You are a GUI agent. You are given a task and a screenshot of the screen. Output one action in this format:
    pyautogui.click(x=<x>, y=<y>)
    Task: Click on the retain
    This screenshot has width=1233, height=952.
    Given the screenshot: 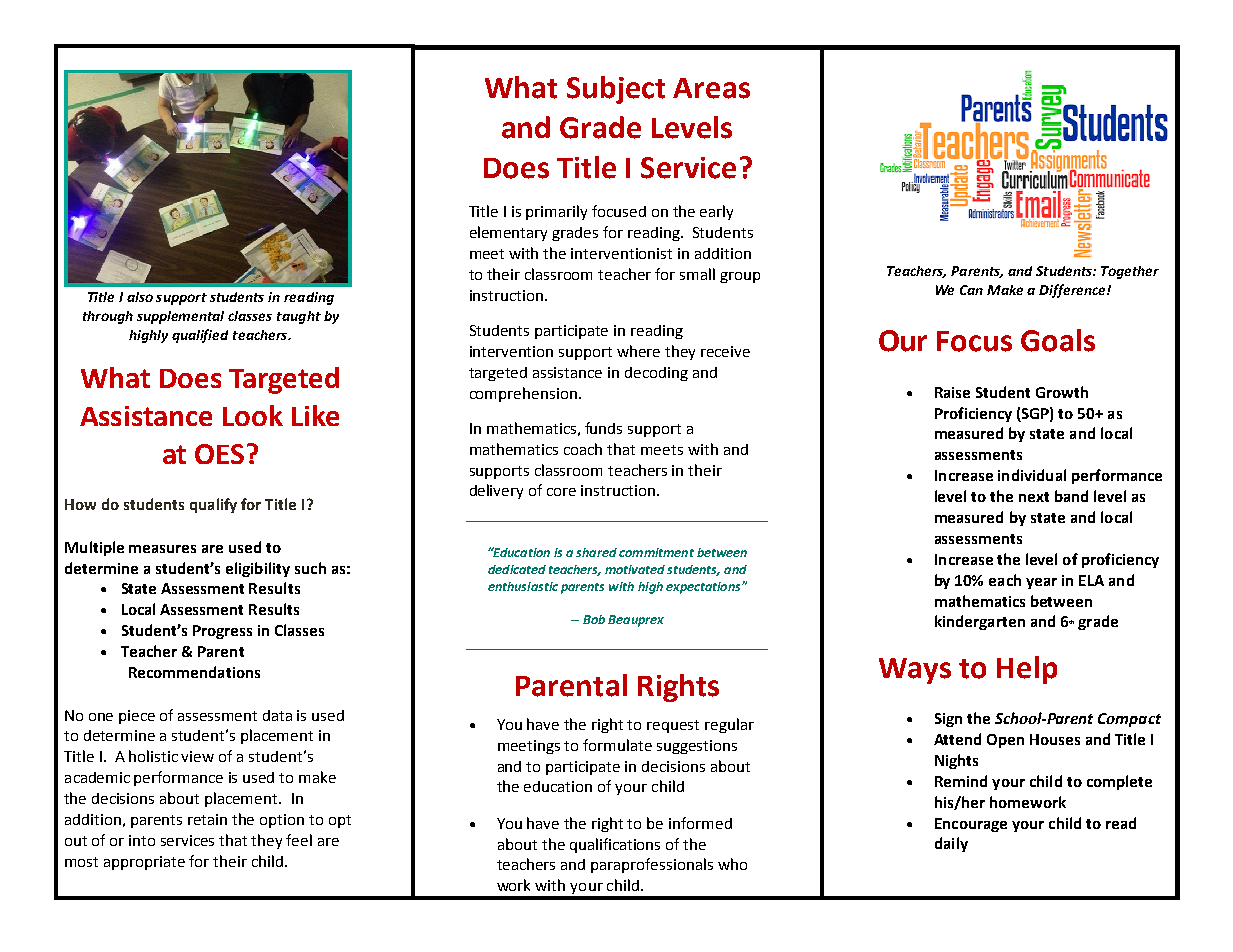 What is the action you would take?
    pyautogui.click(x=207, y=819)
